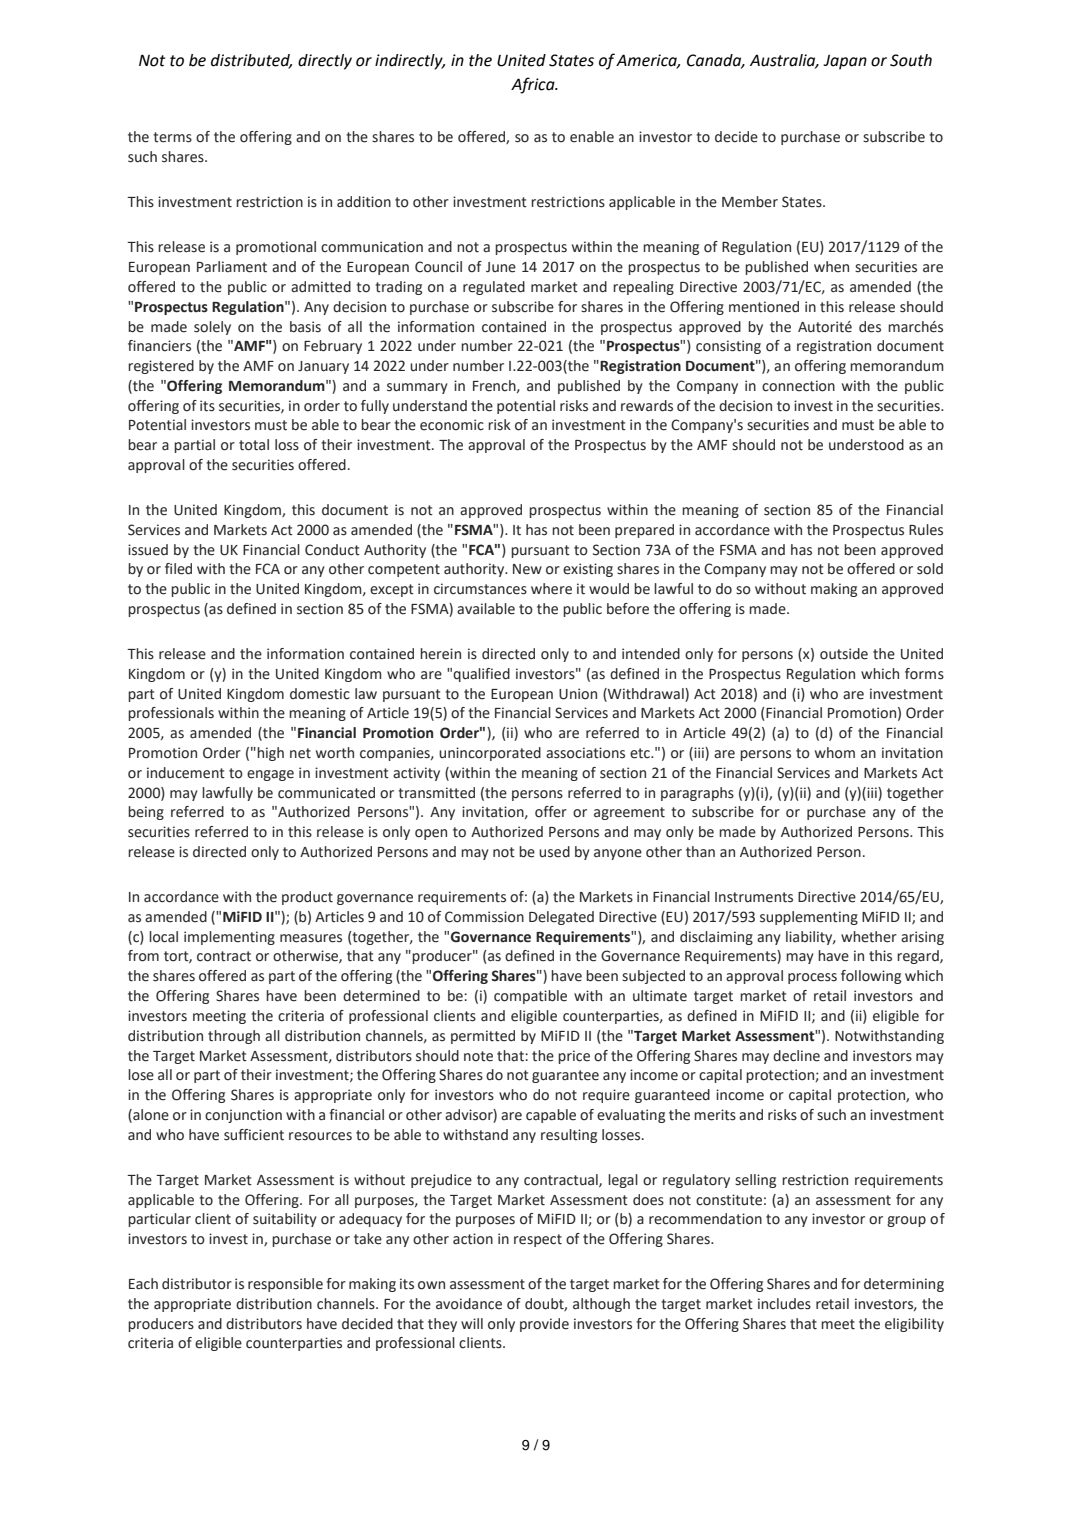  I want to click on terms, so click(172, 137).
